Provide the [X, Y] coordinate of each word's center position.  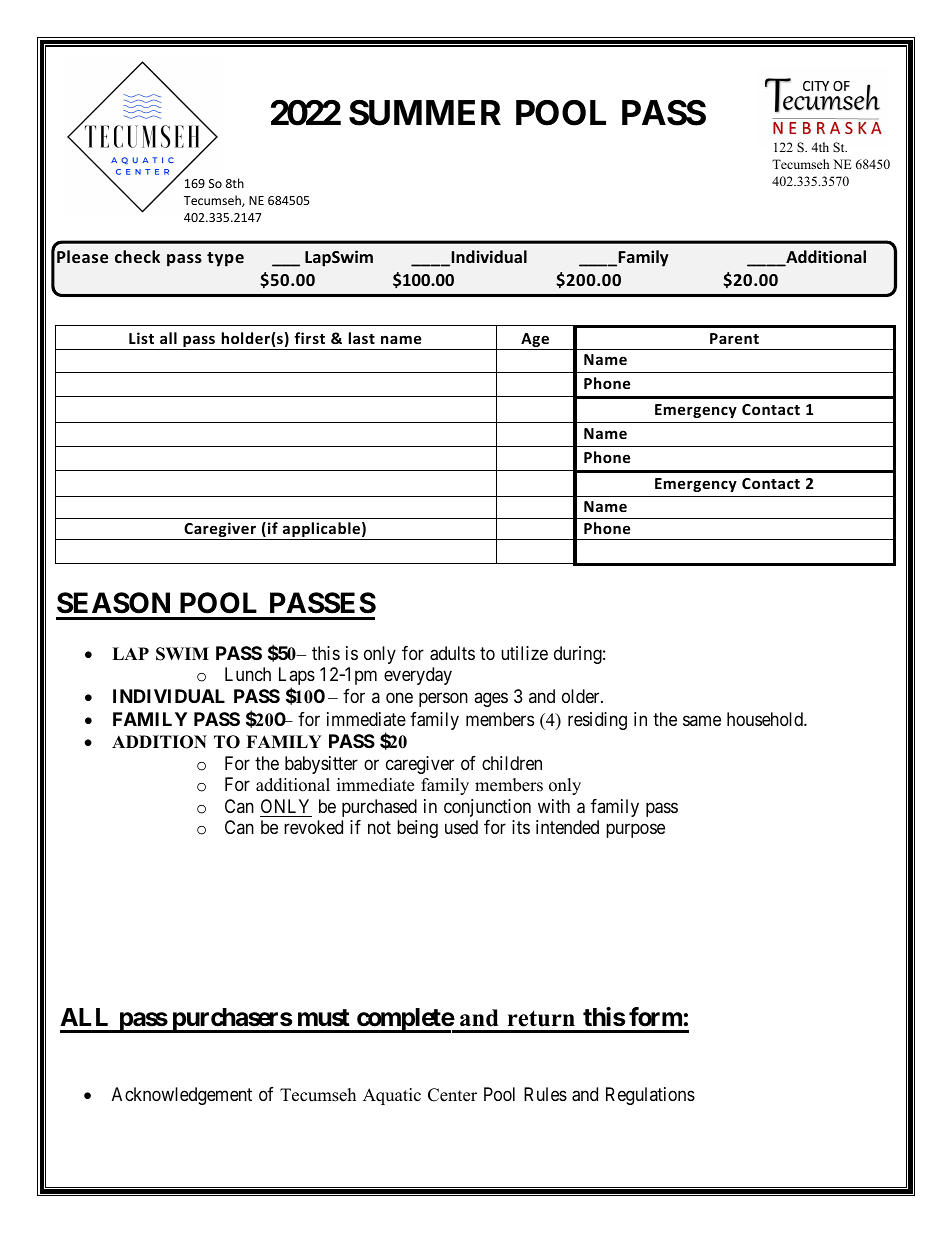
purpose [635, 831]
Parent [734, 338]
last [362, 338]
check [137, 256]
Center [452, 1095]
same [702, 720]
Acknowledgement [182, 1096]
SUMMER [425, 113]
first [309, 338]
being [417, 829]
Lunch [248, 674]
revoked [313, 827]
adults [452, 653]
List [141, 338]
